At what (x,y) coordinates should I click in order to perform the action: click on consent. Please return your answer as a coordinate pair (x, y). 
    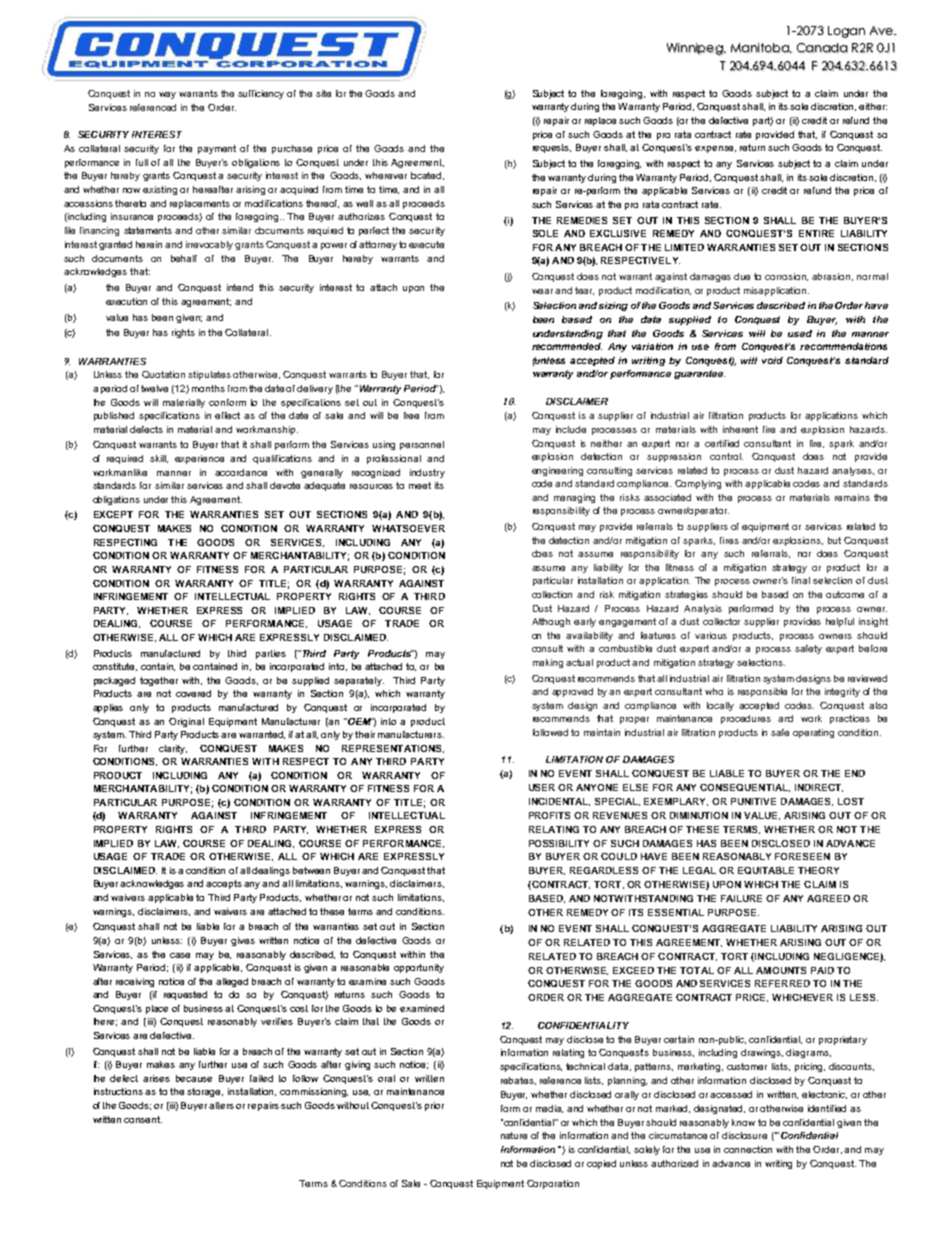
    Looking at the image, I should click on (143, 1119).
